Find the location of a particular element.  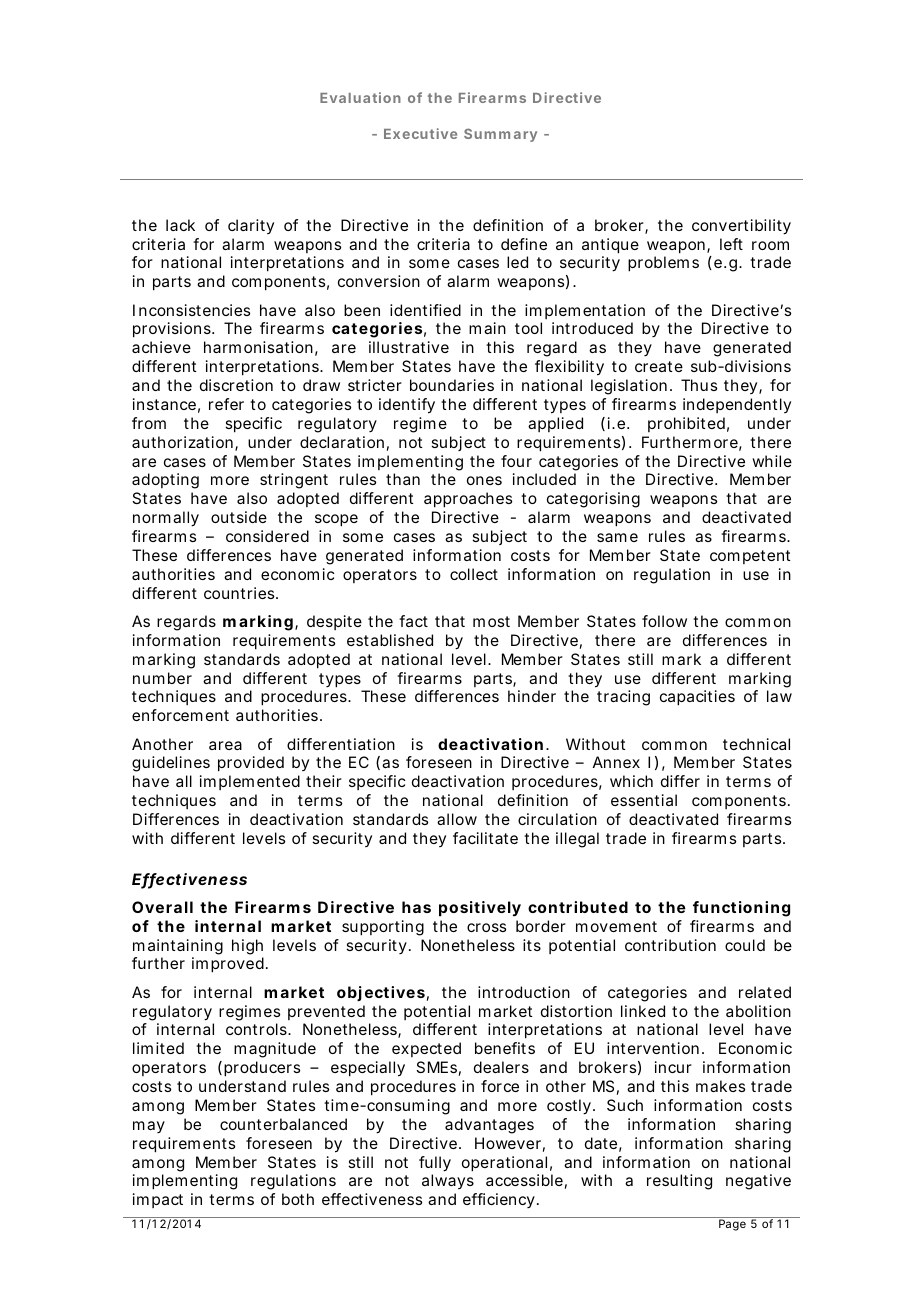

Summary is located at coordinates (500, 135).
